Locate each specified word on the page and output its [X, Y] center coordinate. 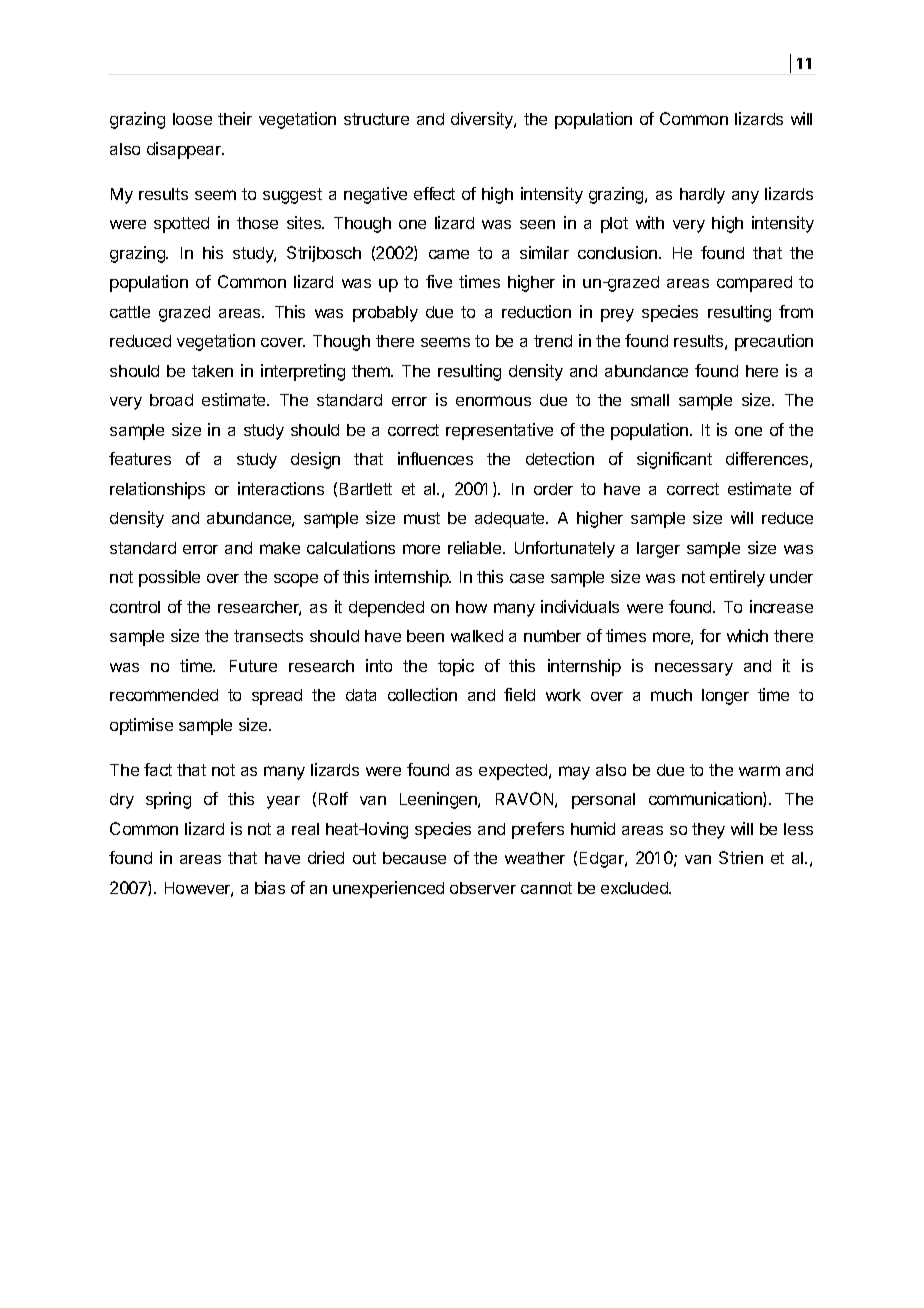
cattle [130, 312]
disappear [185, 150]
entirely [737, 578]
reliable [476, 547]
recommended [164, 695]
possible [169, 578]
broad [171, 400]
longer [725, 697]
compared [754, 284]
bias [270, 887]
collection [422, 694]
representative [499, 431]
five [439, 281]
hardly [702, 196]
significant [674, 460]
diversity [483, 120]
